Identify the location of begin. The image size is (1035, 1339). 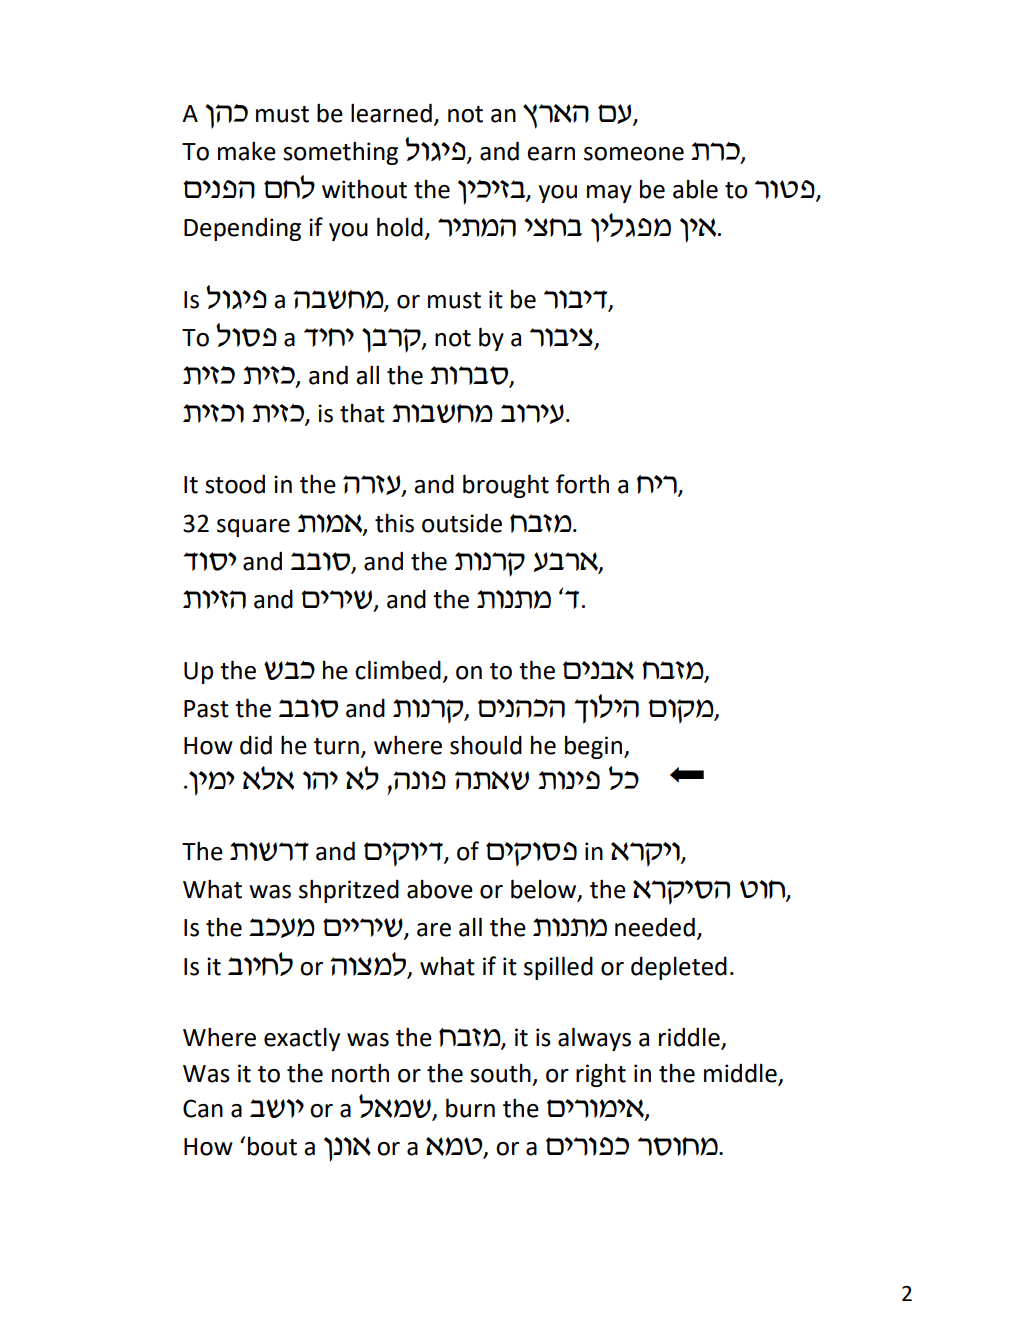
(593, 747).
